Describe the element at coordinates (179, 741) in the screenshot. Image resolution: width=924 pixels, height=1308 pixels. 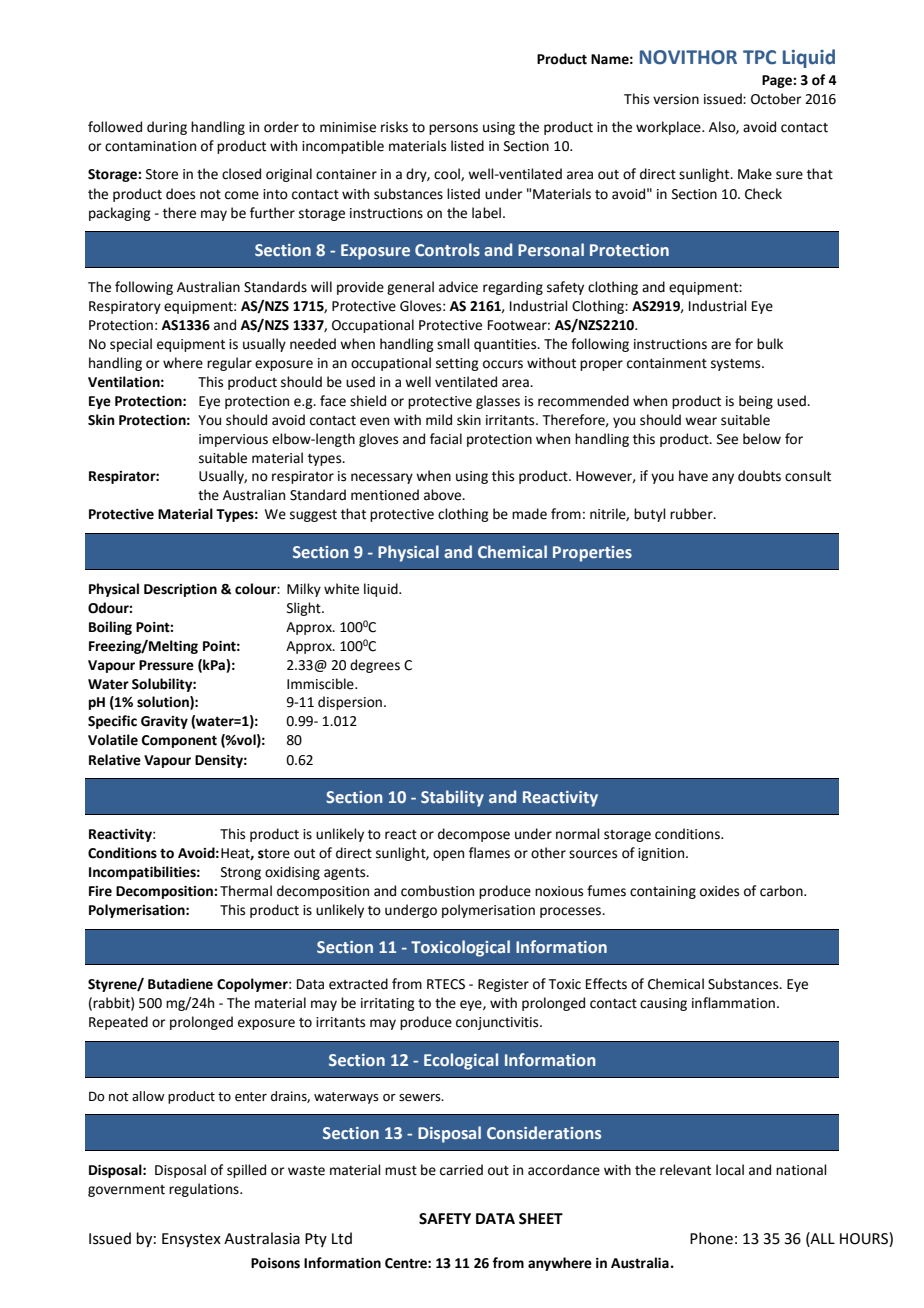
I see `Component` at that location.
